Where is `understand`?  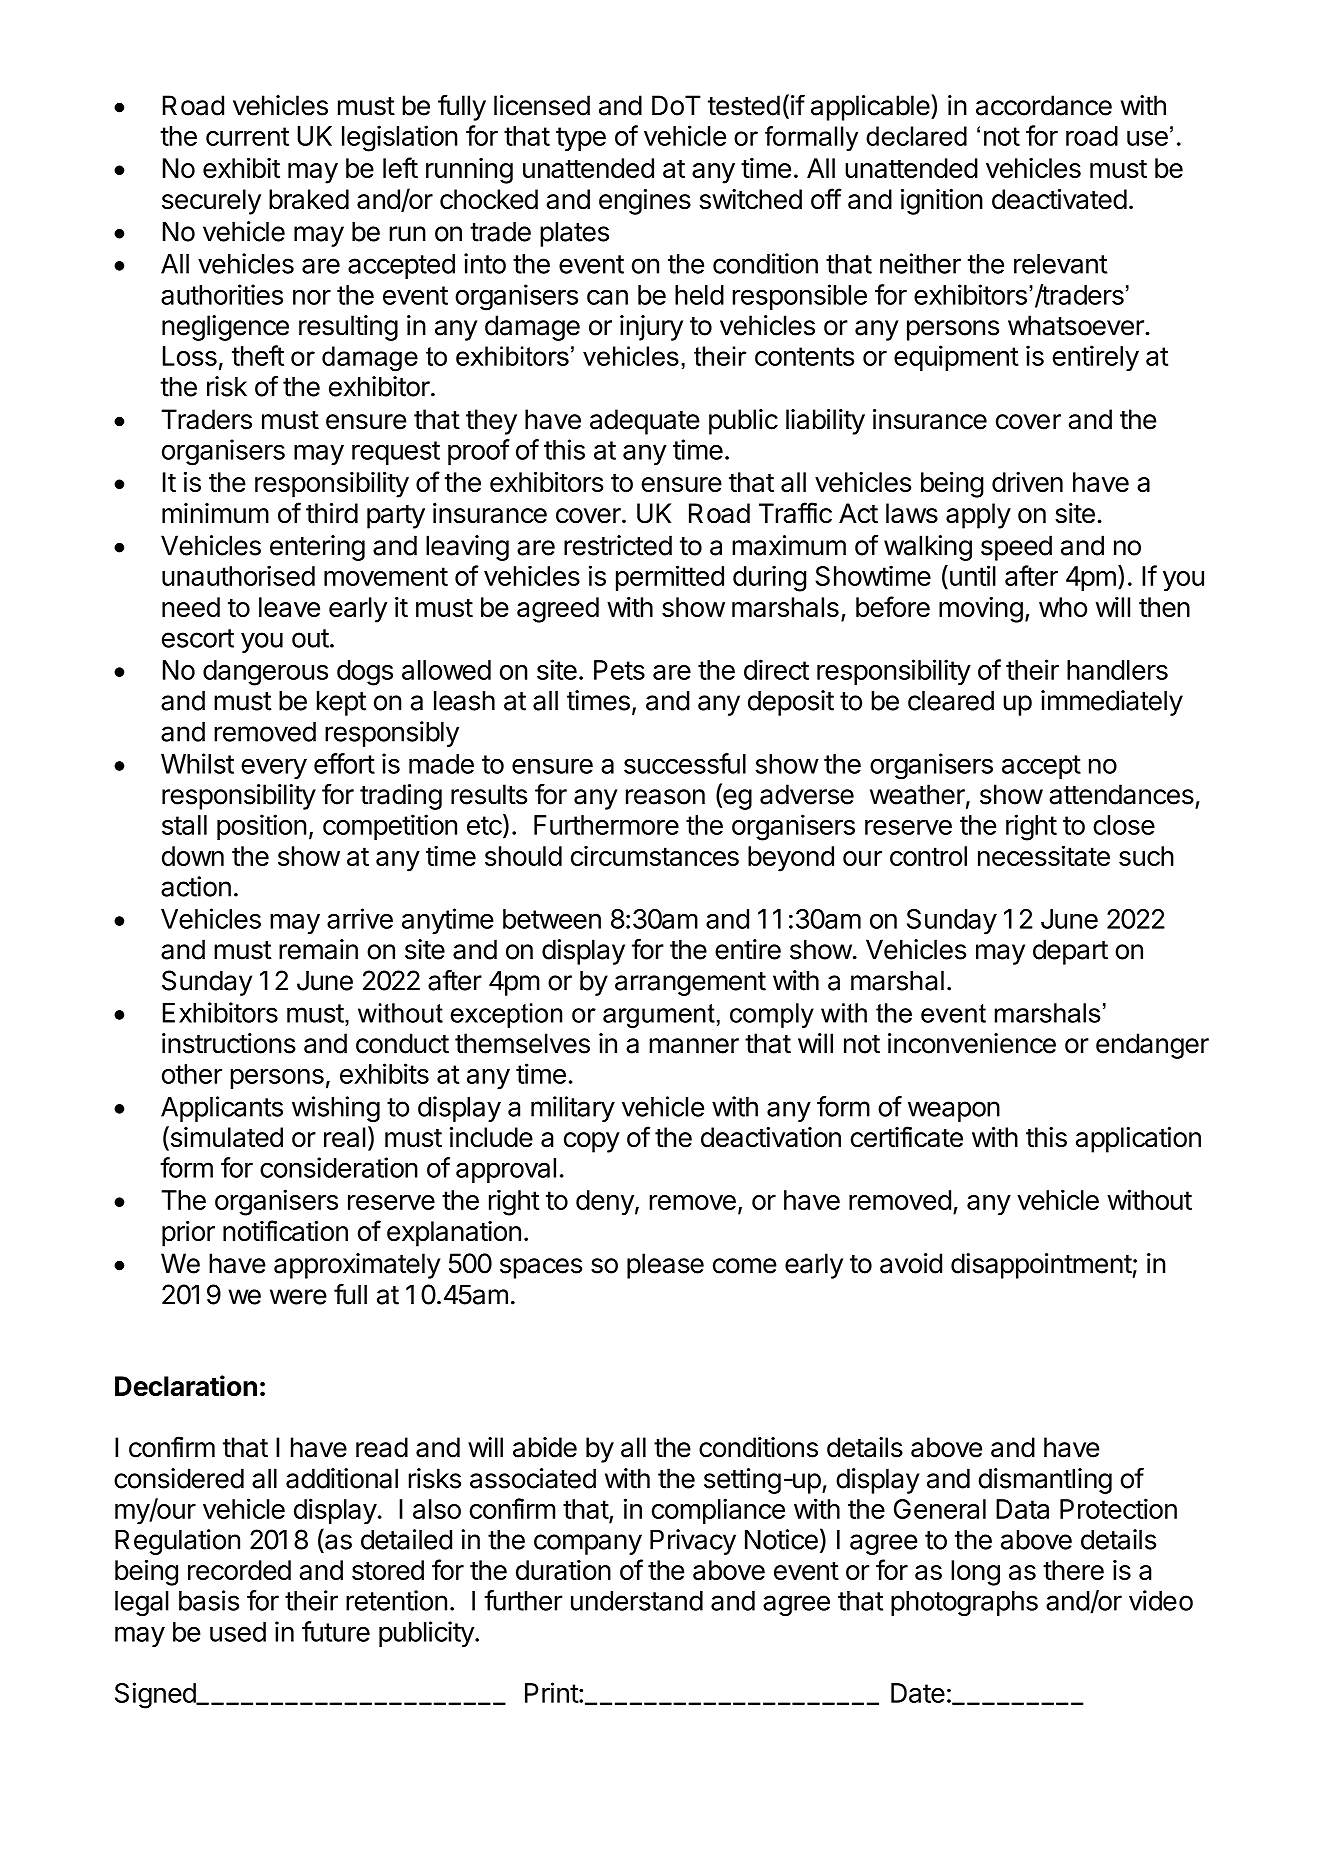 understand is located at coordinates (637, 1601).
